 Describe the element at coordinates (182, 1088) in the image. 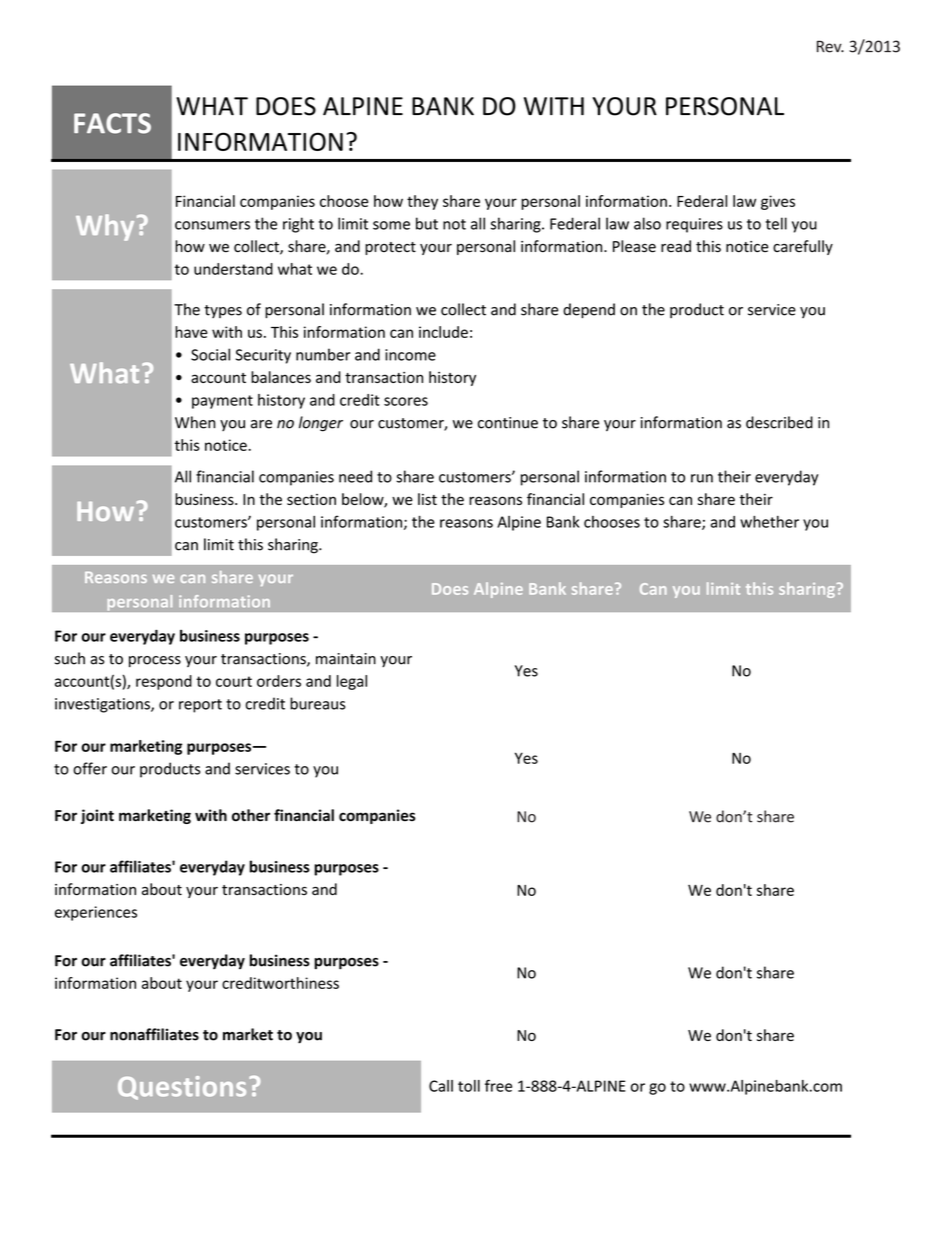

I see `Questions` at that location.
